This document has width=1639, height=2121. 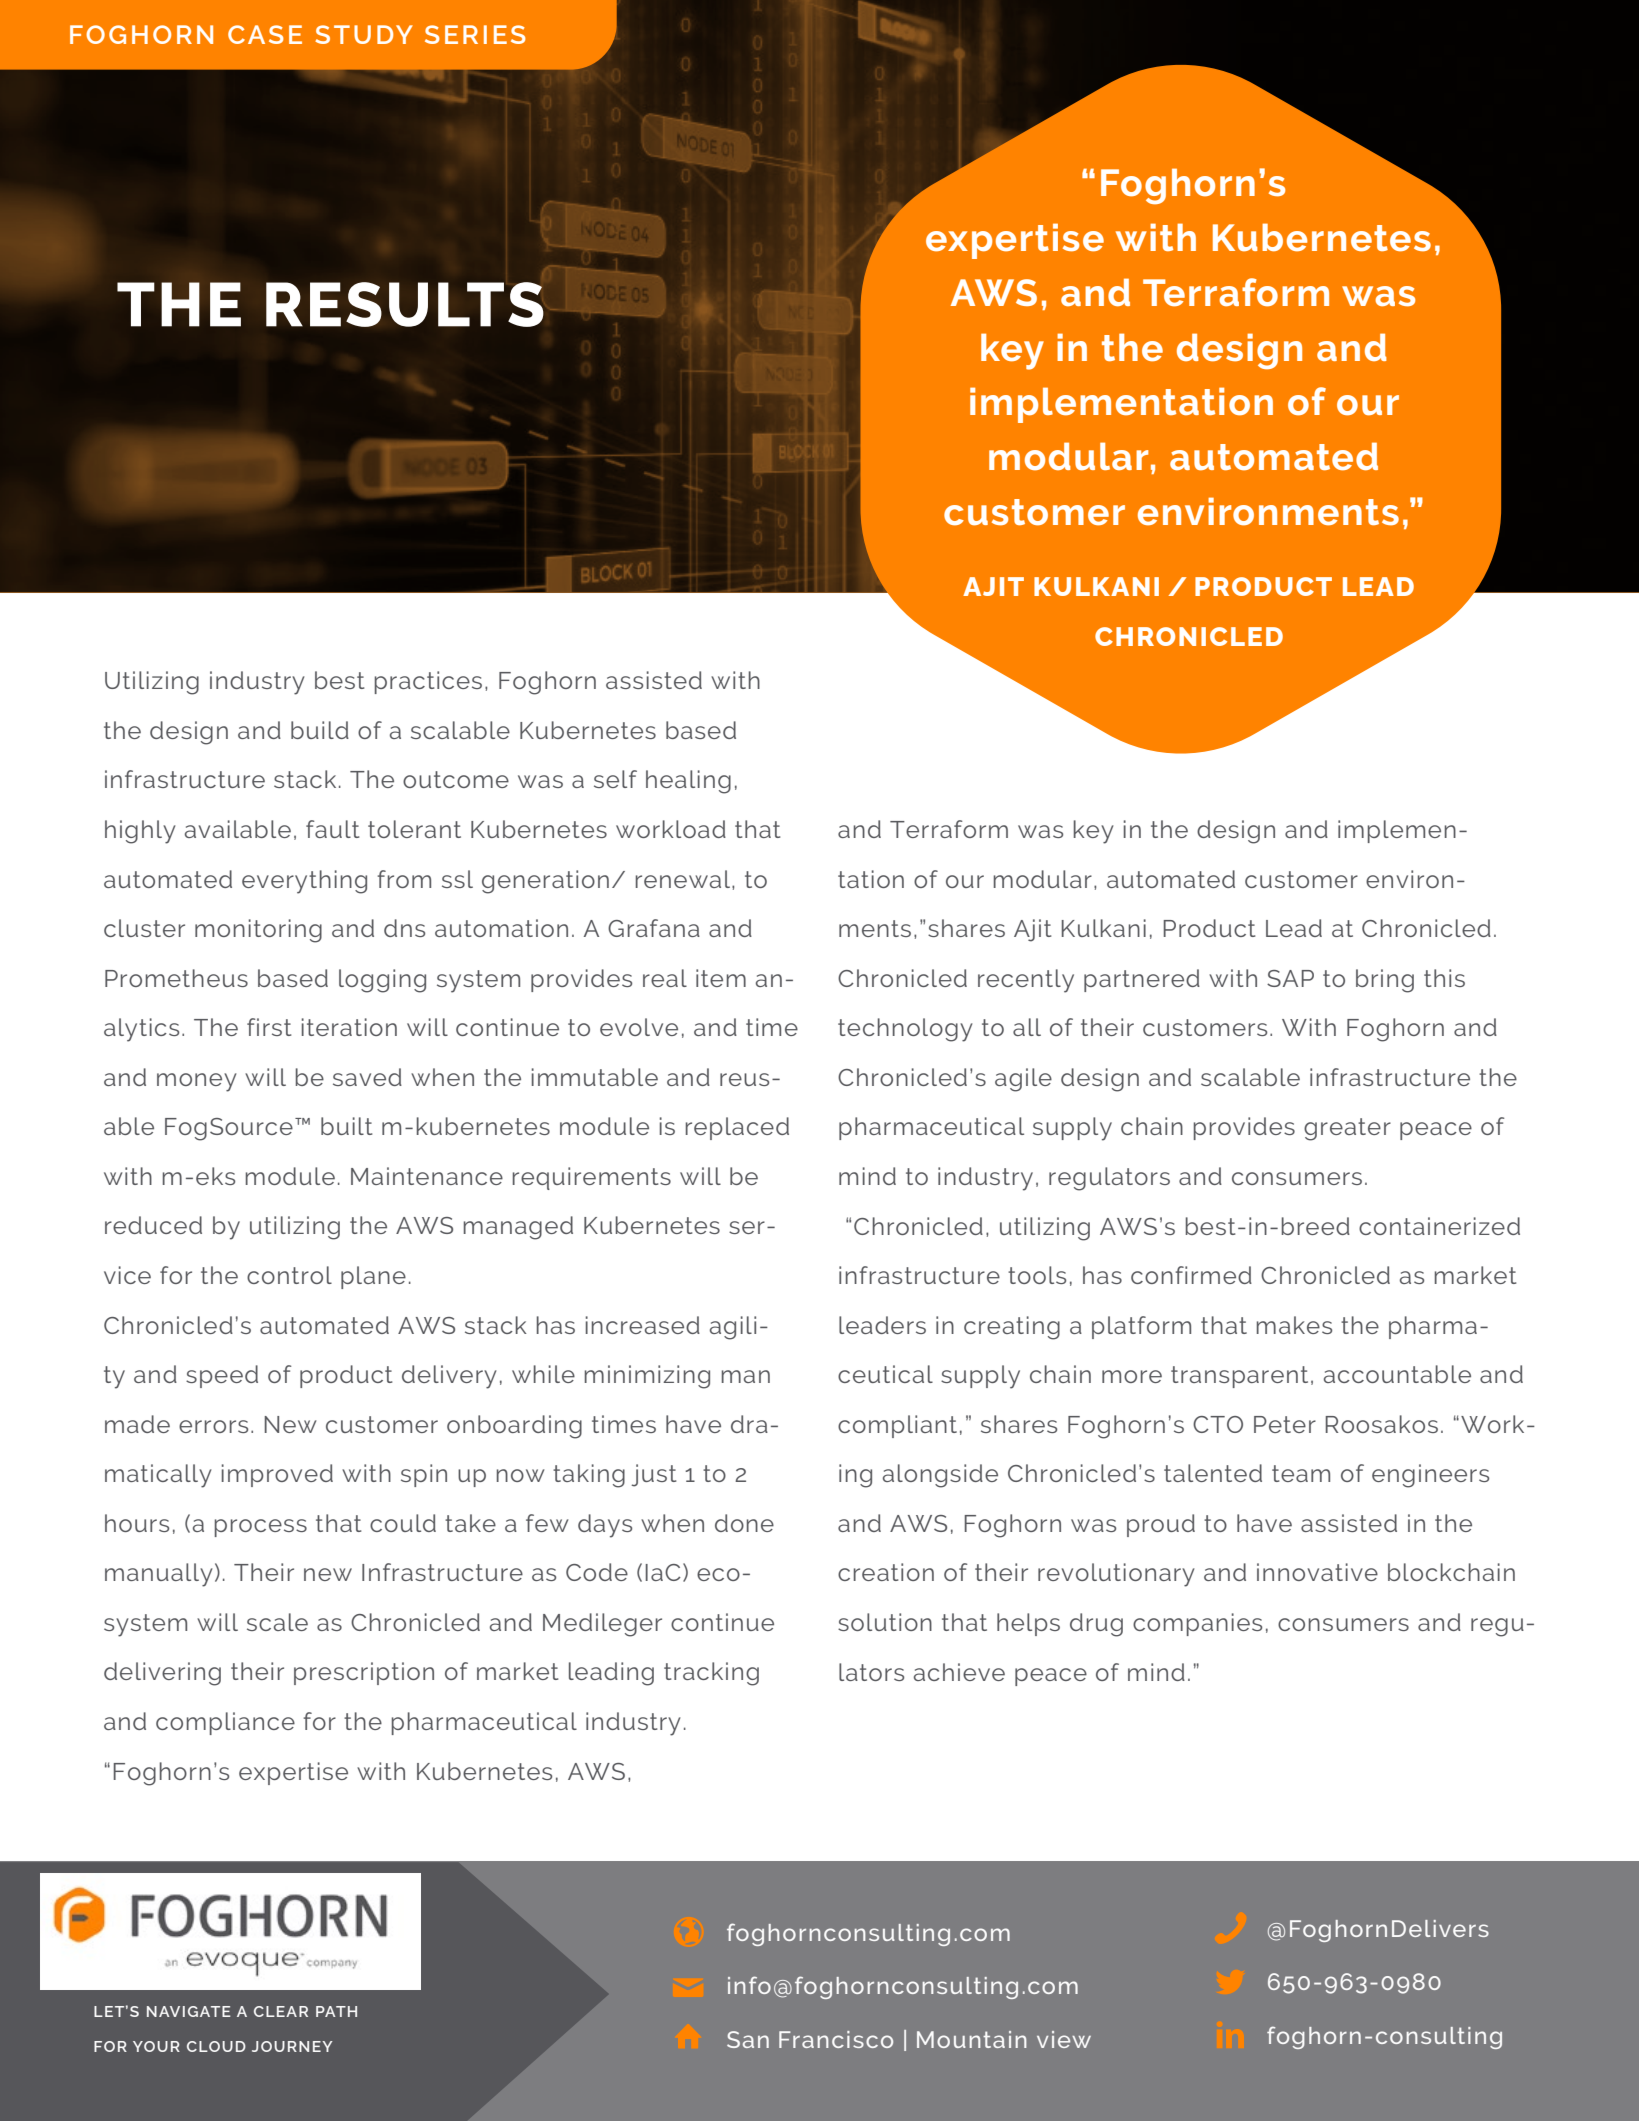 What do you see at coordinates (1290, 978) in the document?
I see `SAP` at bounding box center [1290, 978].
